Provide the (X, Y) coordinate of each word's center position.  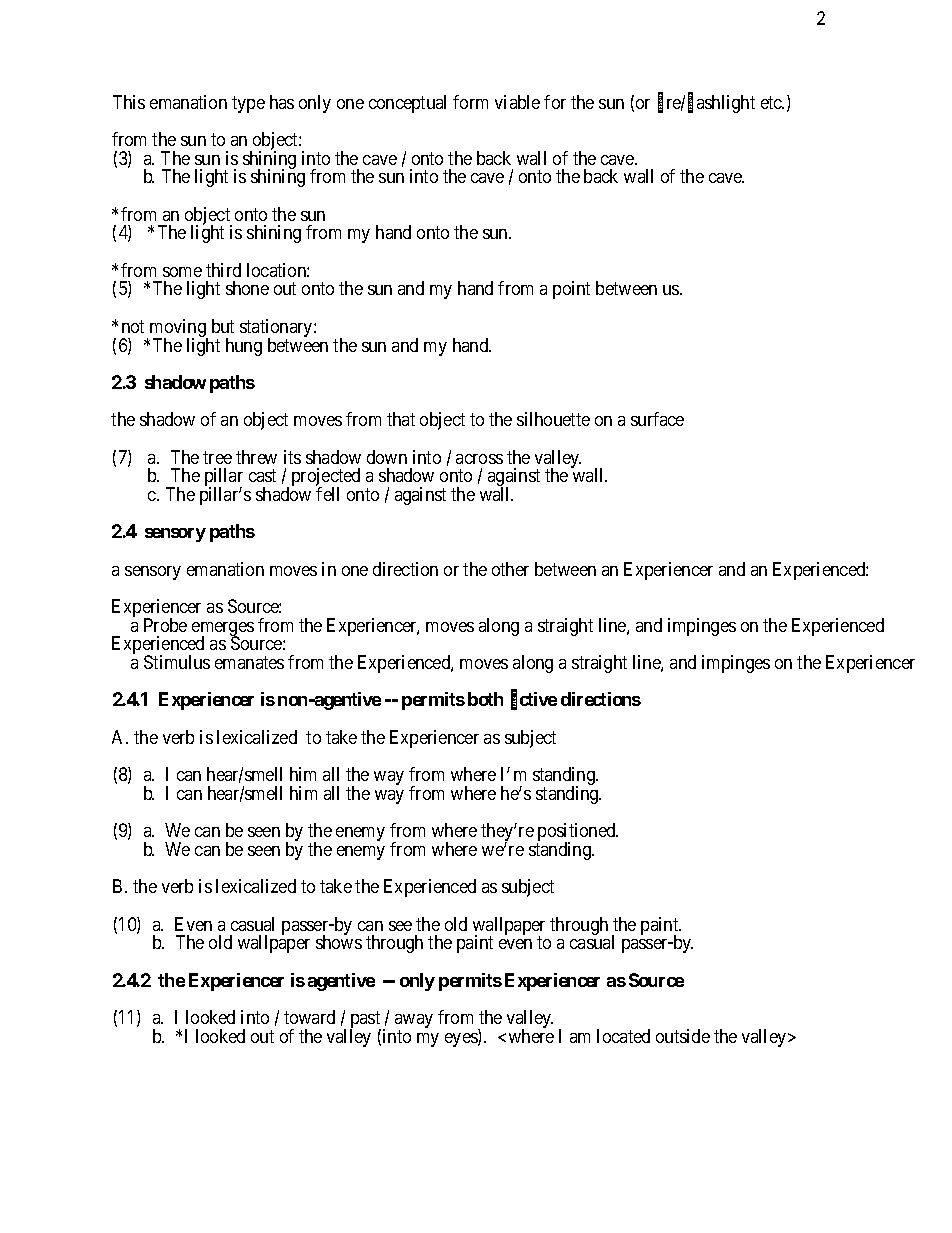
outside (683, 1036)
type (248, 104)
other (510, 569)
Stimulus (177, 662)
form (470, 102)
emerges (223, 630)
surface (657, 419)
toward (309, 1017)
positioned (577, 833)
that (401, 419)
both (485, 699)
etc (772, 102)
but (223, 326)
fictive (534, 701)
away (414, 1022)
